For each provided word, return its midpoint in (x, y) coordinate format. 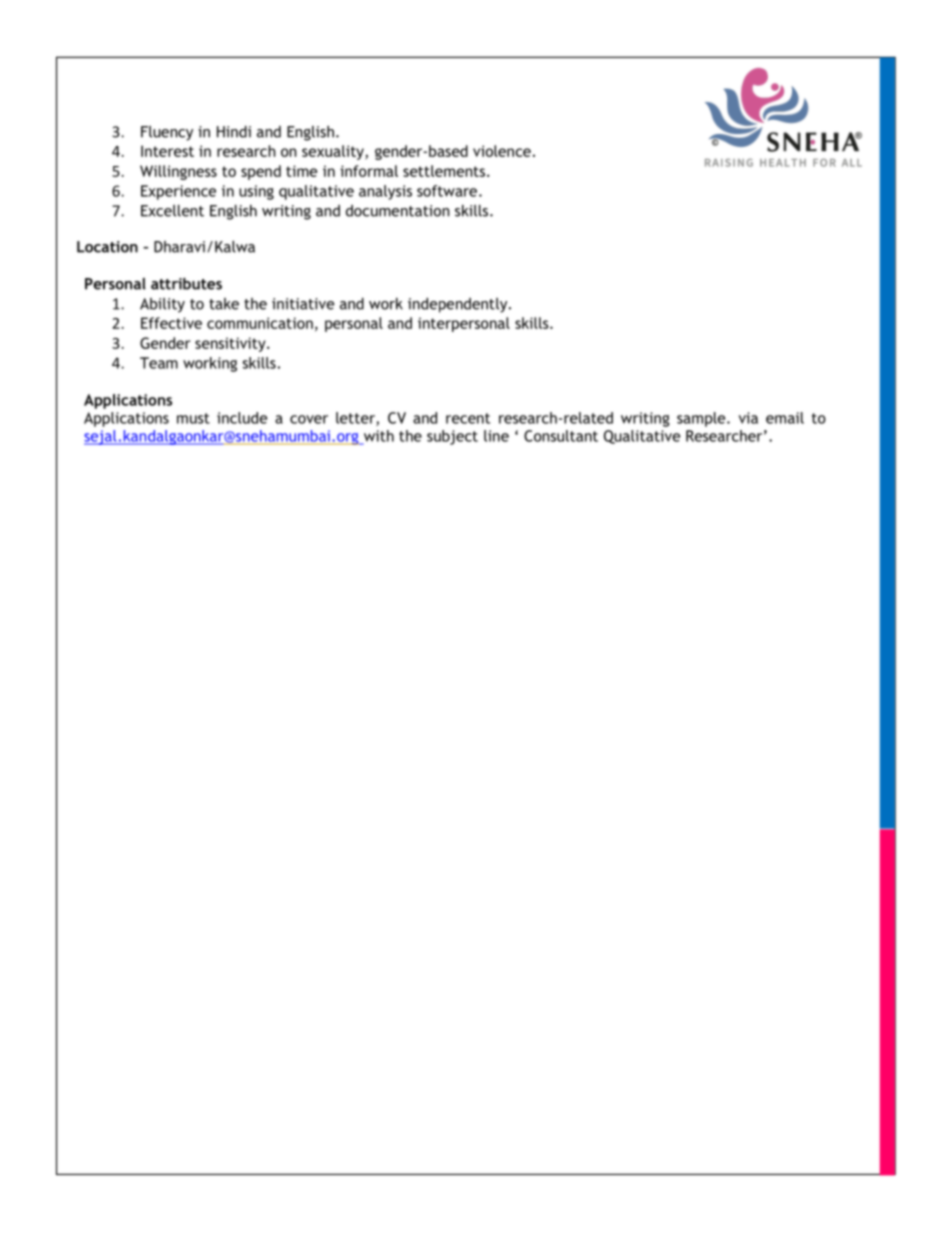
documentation (398, 211)
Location (107, 247)
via (748, 418)
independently (459, 305)
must (193, 418)
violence (502, 151)
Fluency (167, 133)
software (448, 191)
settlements (444, 171)
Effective (171, 323)
